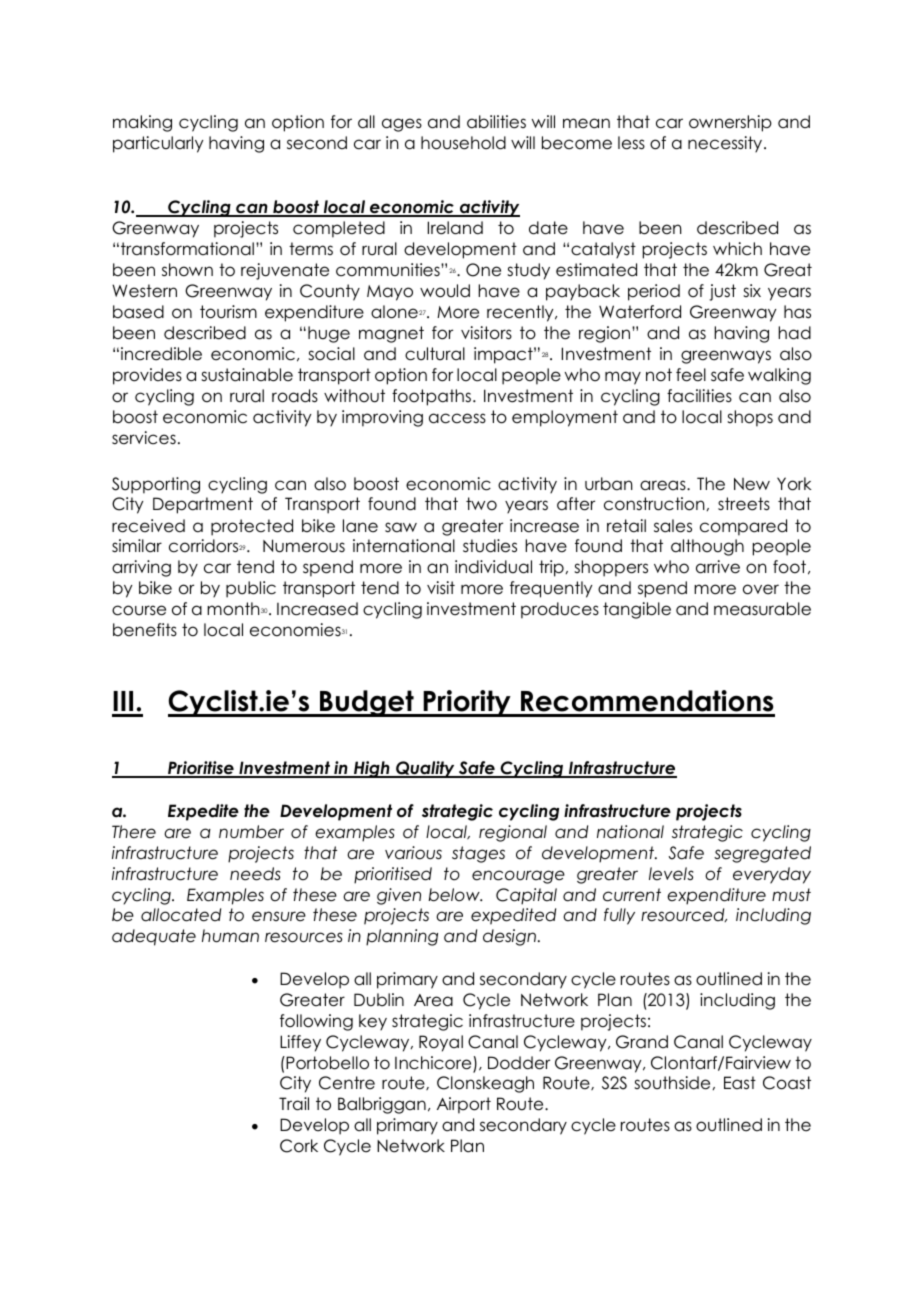  What do you see at coordinates (251, 832) in the screenshot?
I see `number` at bounding box center [251, 832].
